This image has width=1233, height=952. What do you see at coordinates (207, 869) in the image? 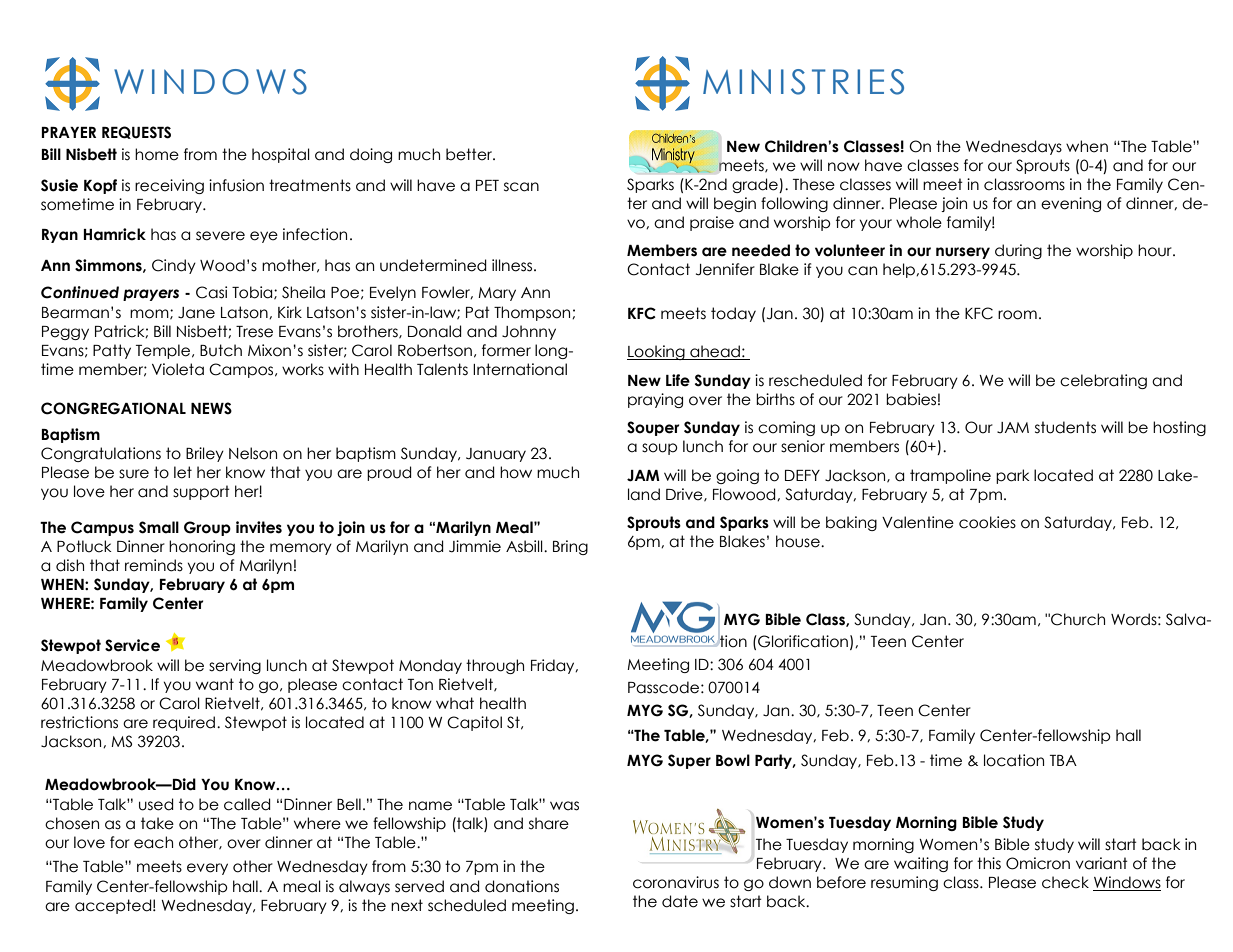
I see `every` at bounding box center [207, 869].
